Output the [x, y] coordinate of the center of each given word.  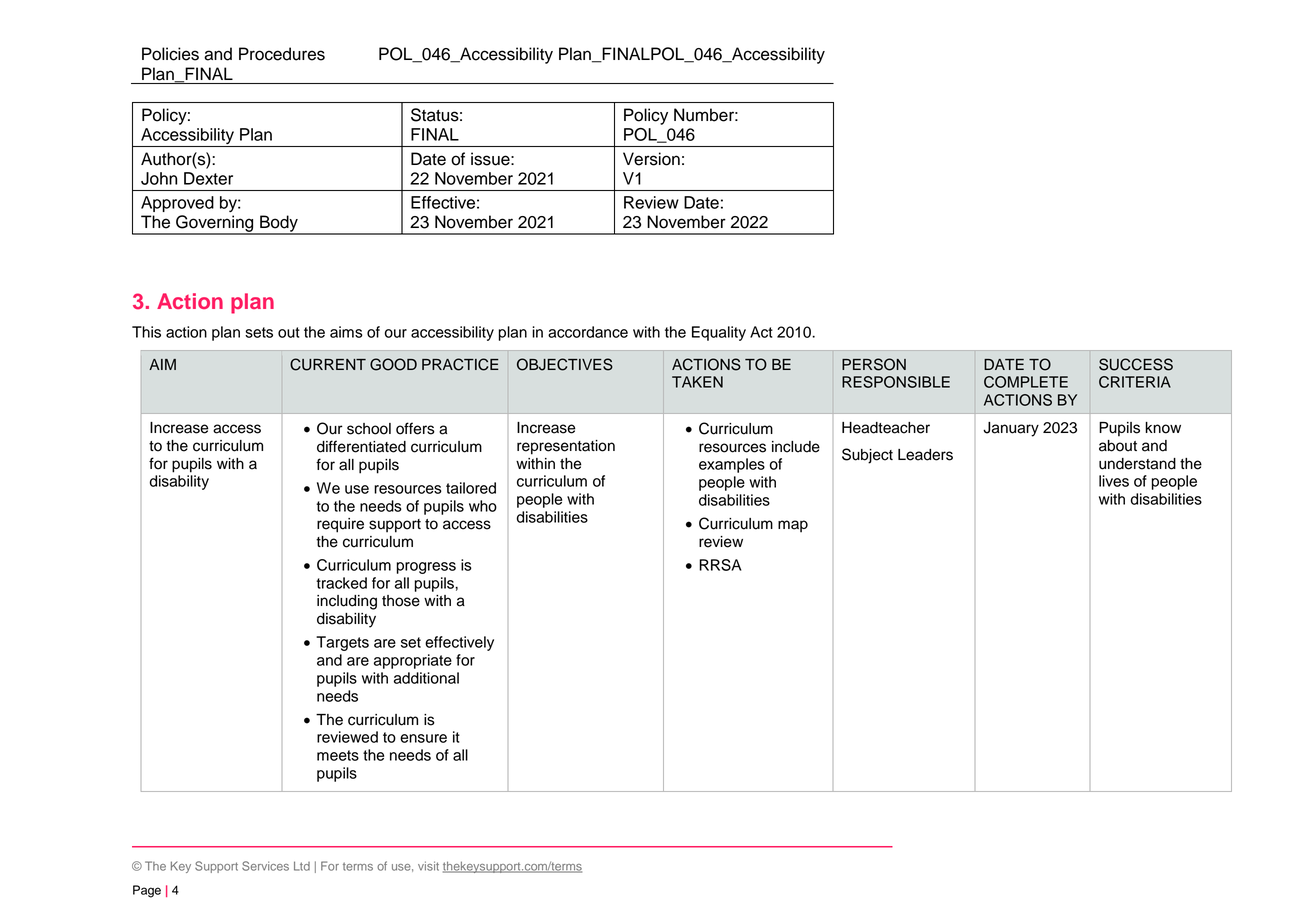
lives [1114, 481]
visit [428, 866]
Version [651, 159]
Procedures [282, 54]
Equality [719, 333]
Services [265, 866]
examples [732, 465]
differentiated [361, 446]
